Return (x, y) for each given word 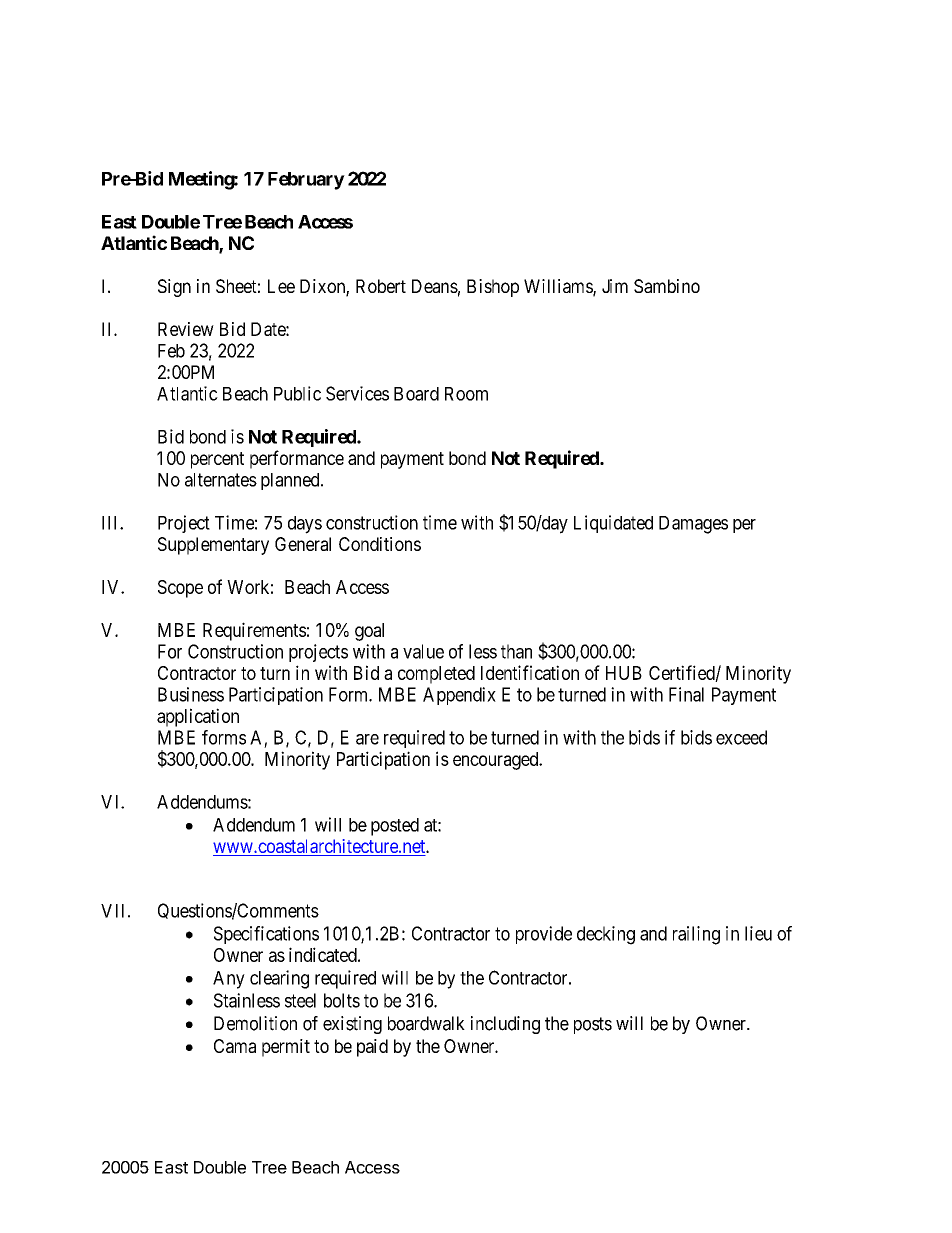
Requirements (254, 631)
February (306, 181)
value (423, 651)
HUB (624, 673)
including (505, 1025)
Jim (615, 286)
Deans (435, 286)
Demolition (255, 1023)
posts (593, 1025)
